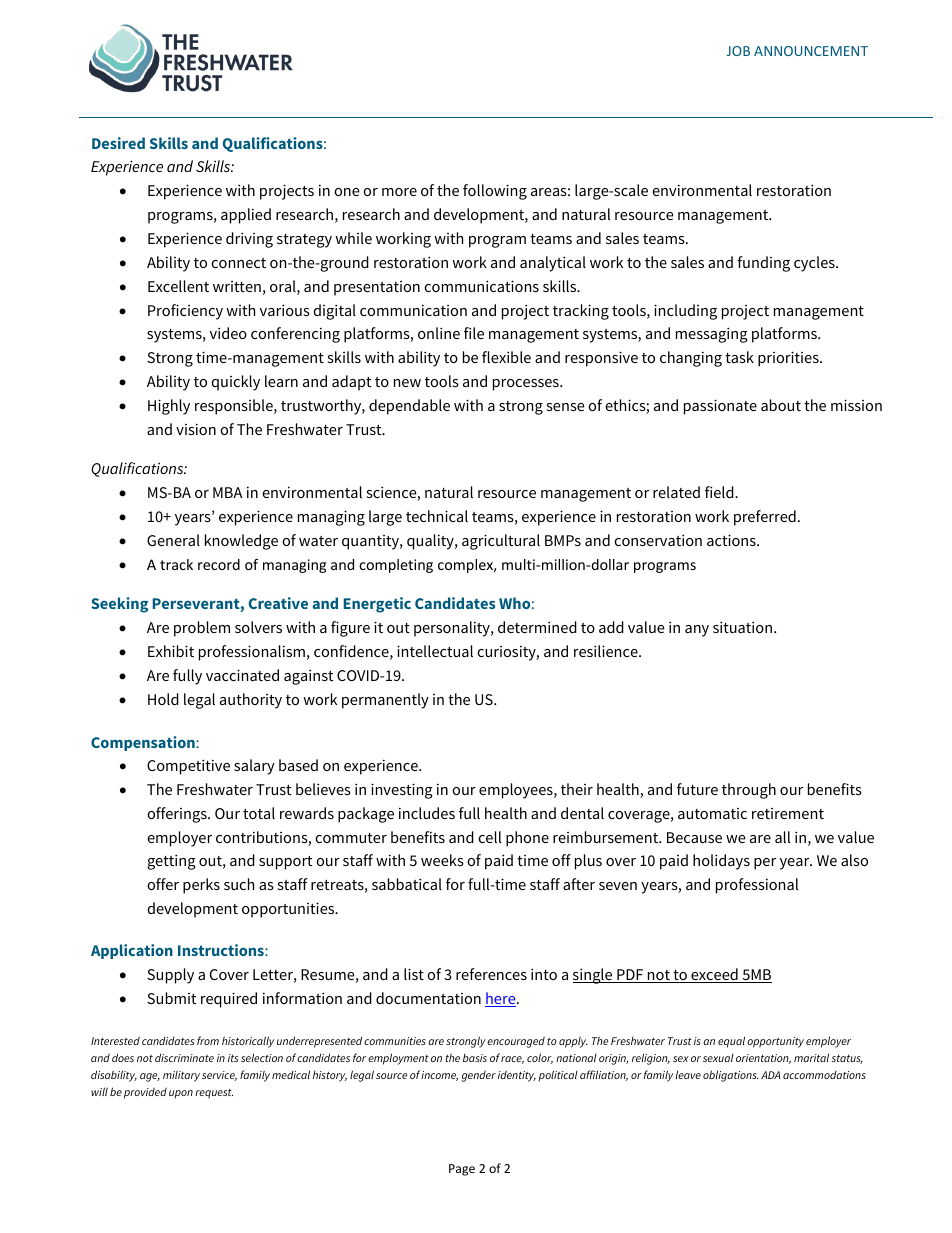 The height and width of the document is (1233, 952). What do you see at coordinates (228, 333) in the document?
I see `video` at bounding box center [228, 333].
